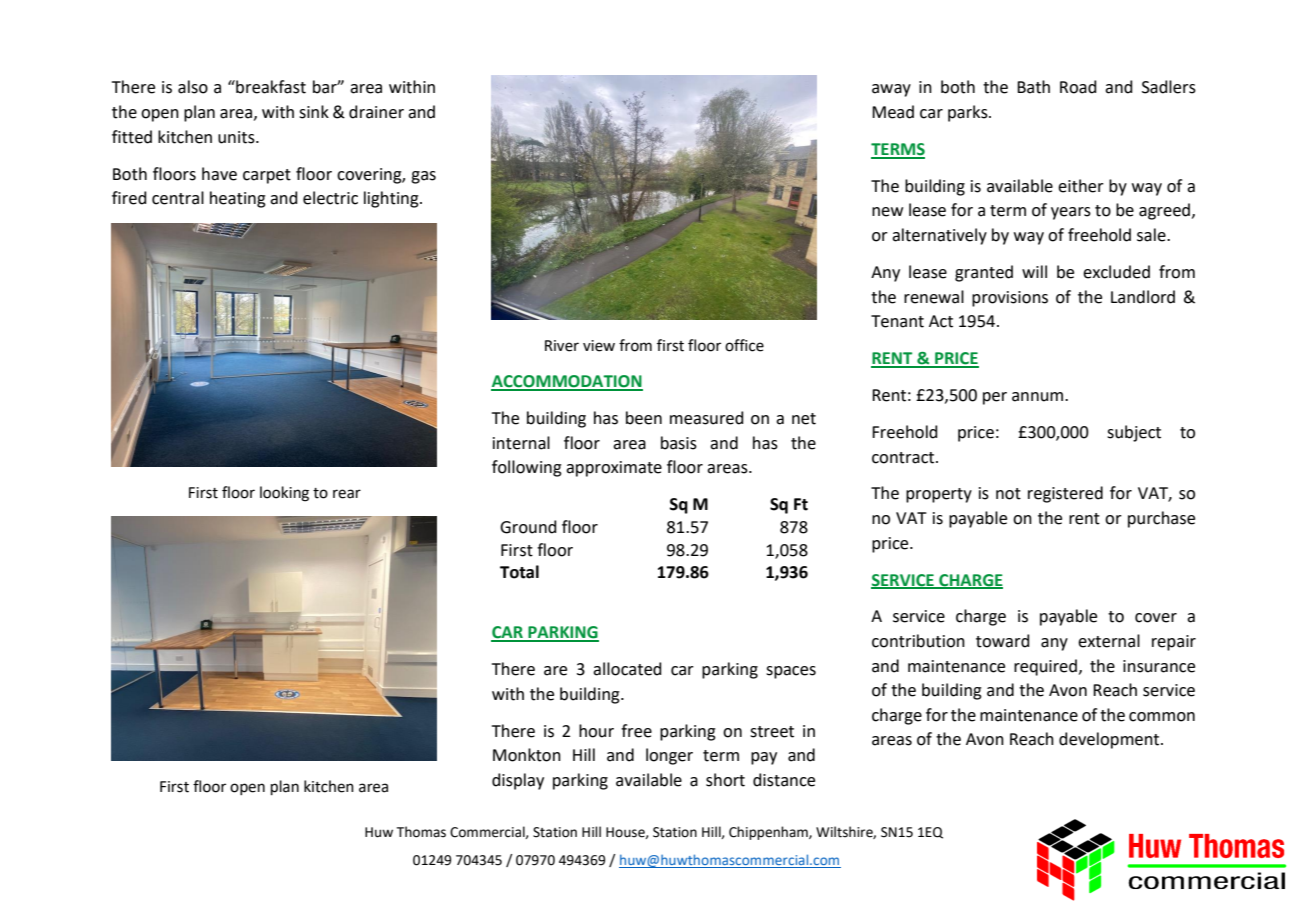  Describe the element at coordinates (1034, 271) in the image. I see `will` at that location.
